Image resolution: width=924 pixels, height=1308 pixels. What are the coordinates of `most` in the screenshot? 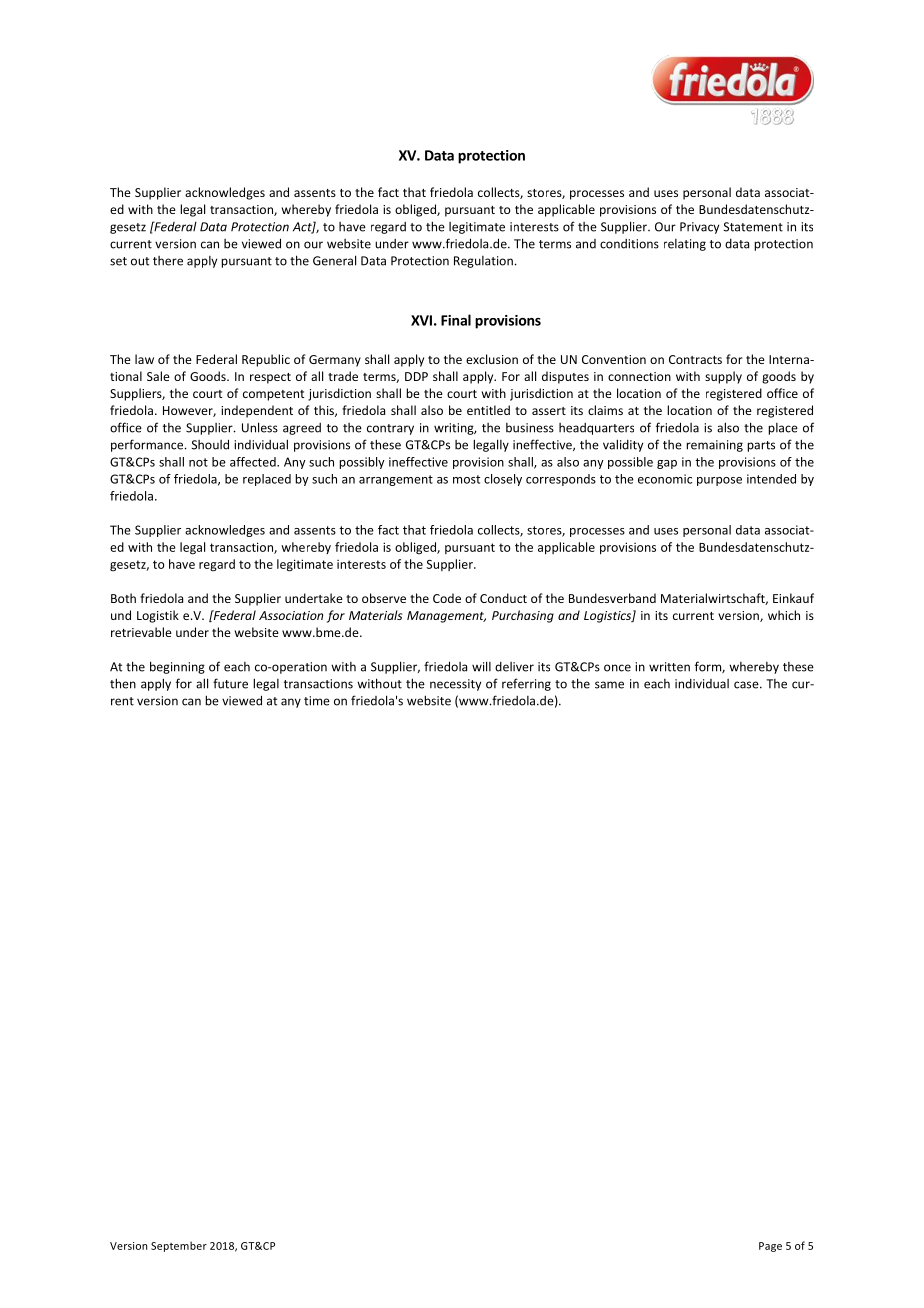 It's located at (466, 479).
